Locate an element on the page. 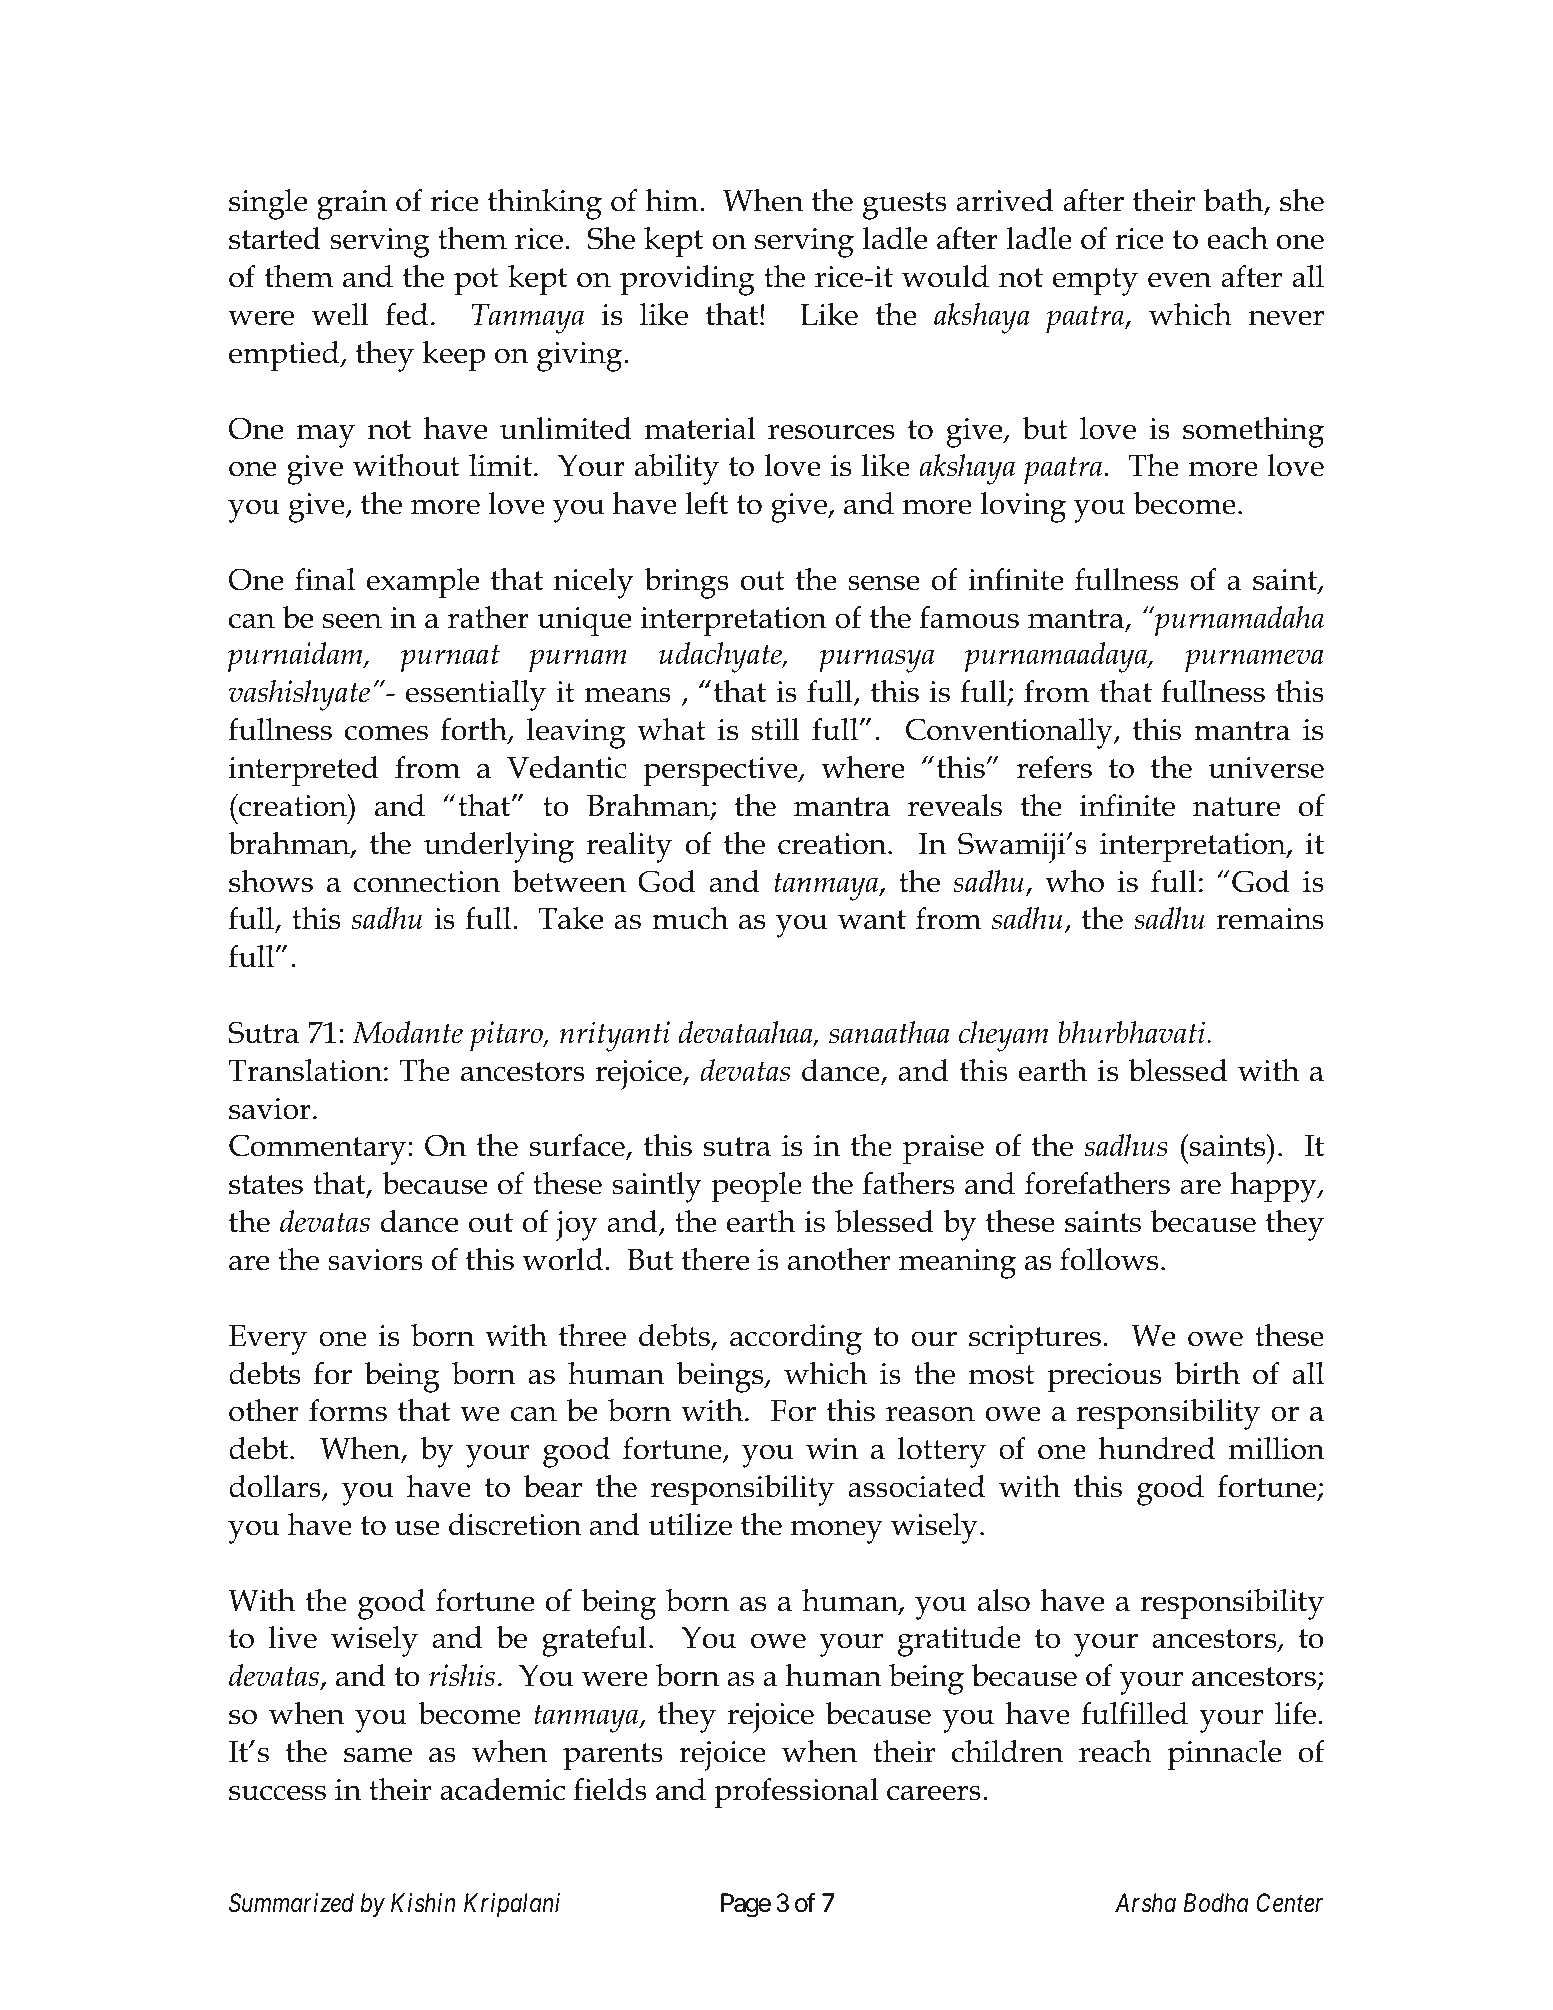 This page has width=1553, height=2010. grain is located at coordinates (352, 205).
